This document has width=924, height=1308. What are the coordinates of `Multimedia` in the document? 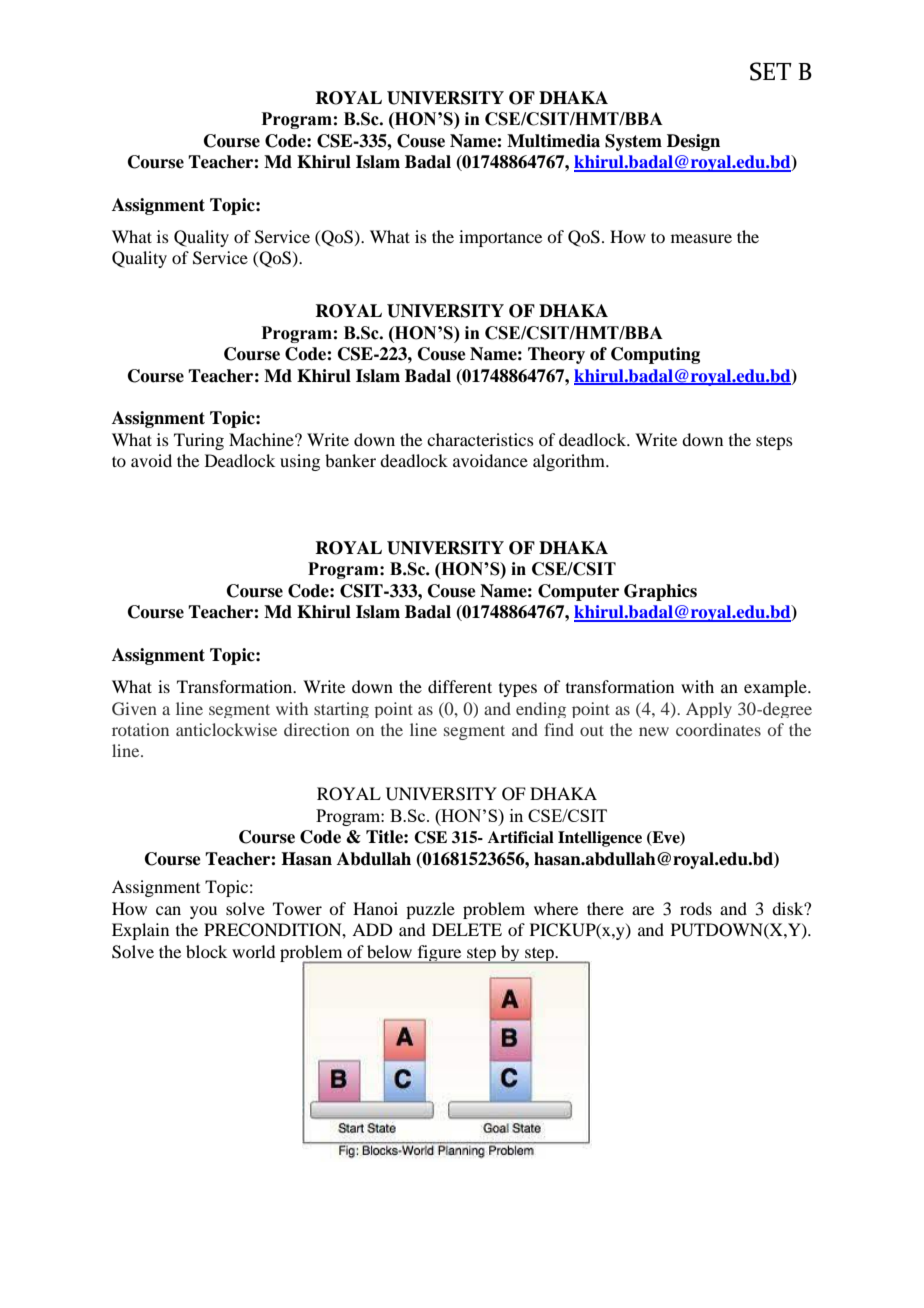 It's located at (553, 141).
